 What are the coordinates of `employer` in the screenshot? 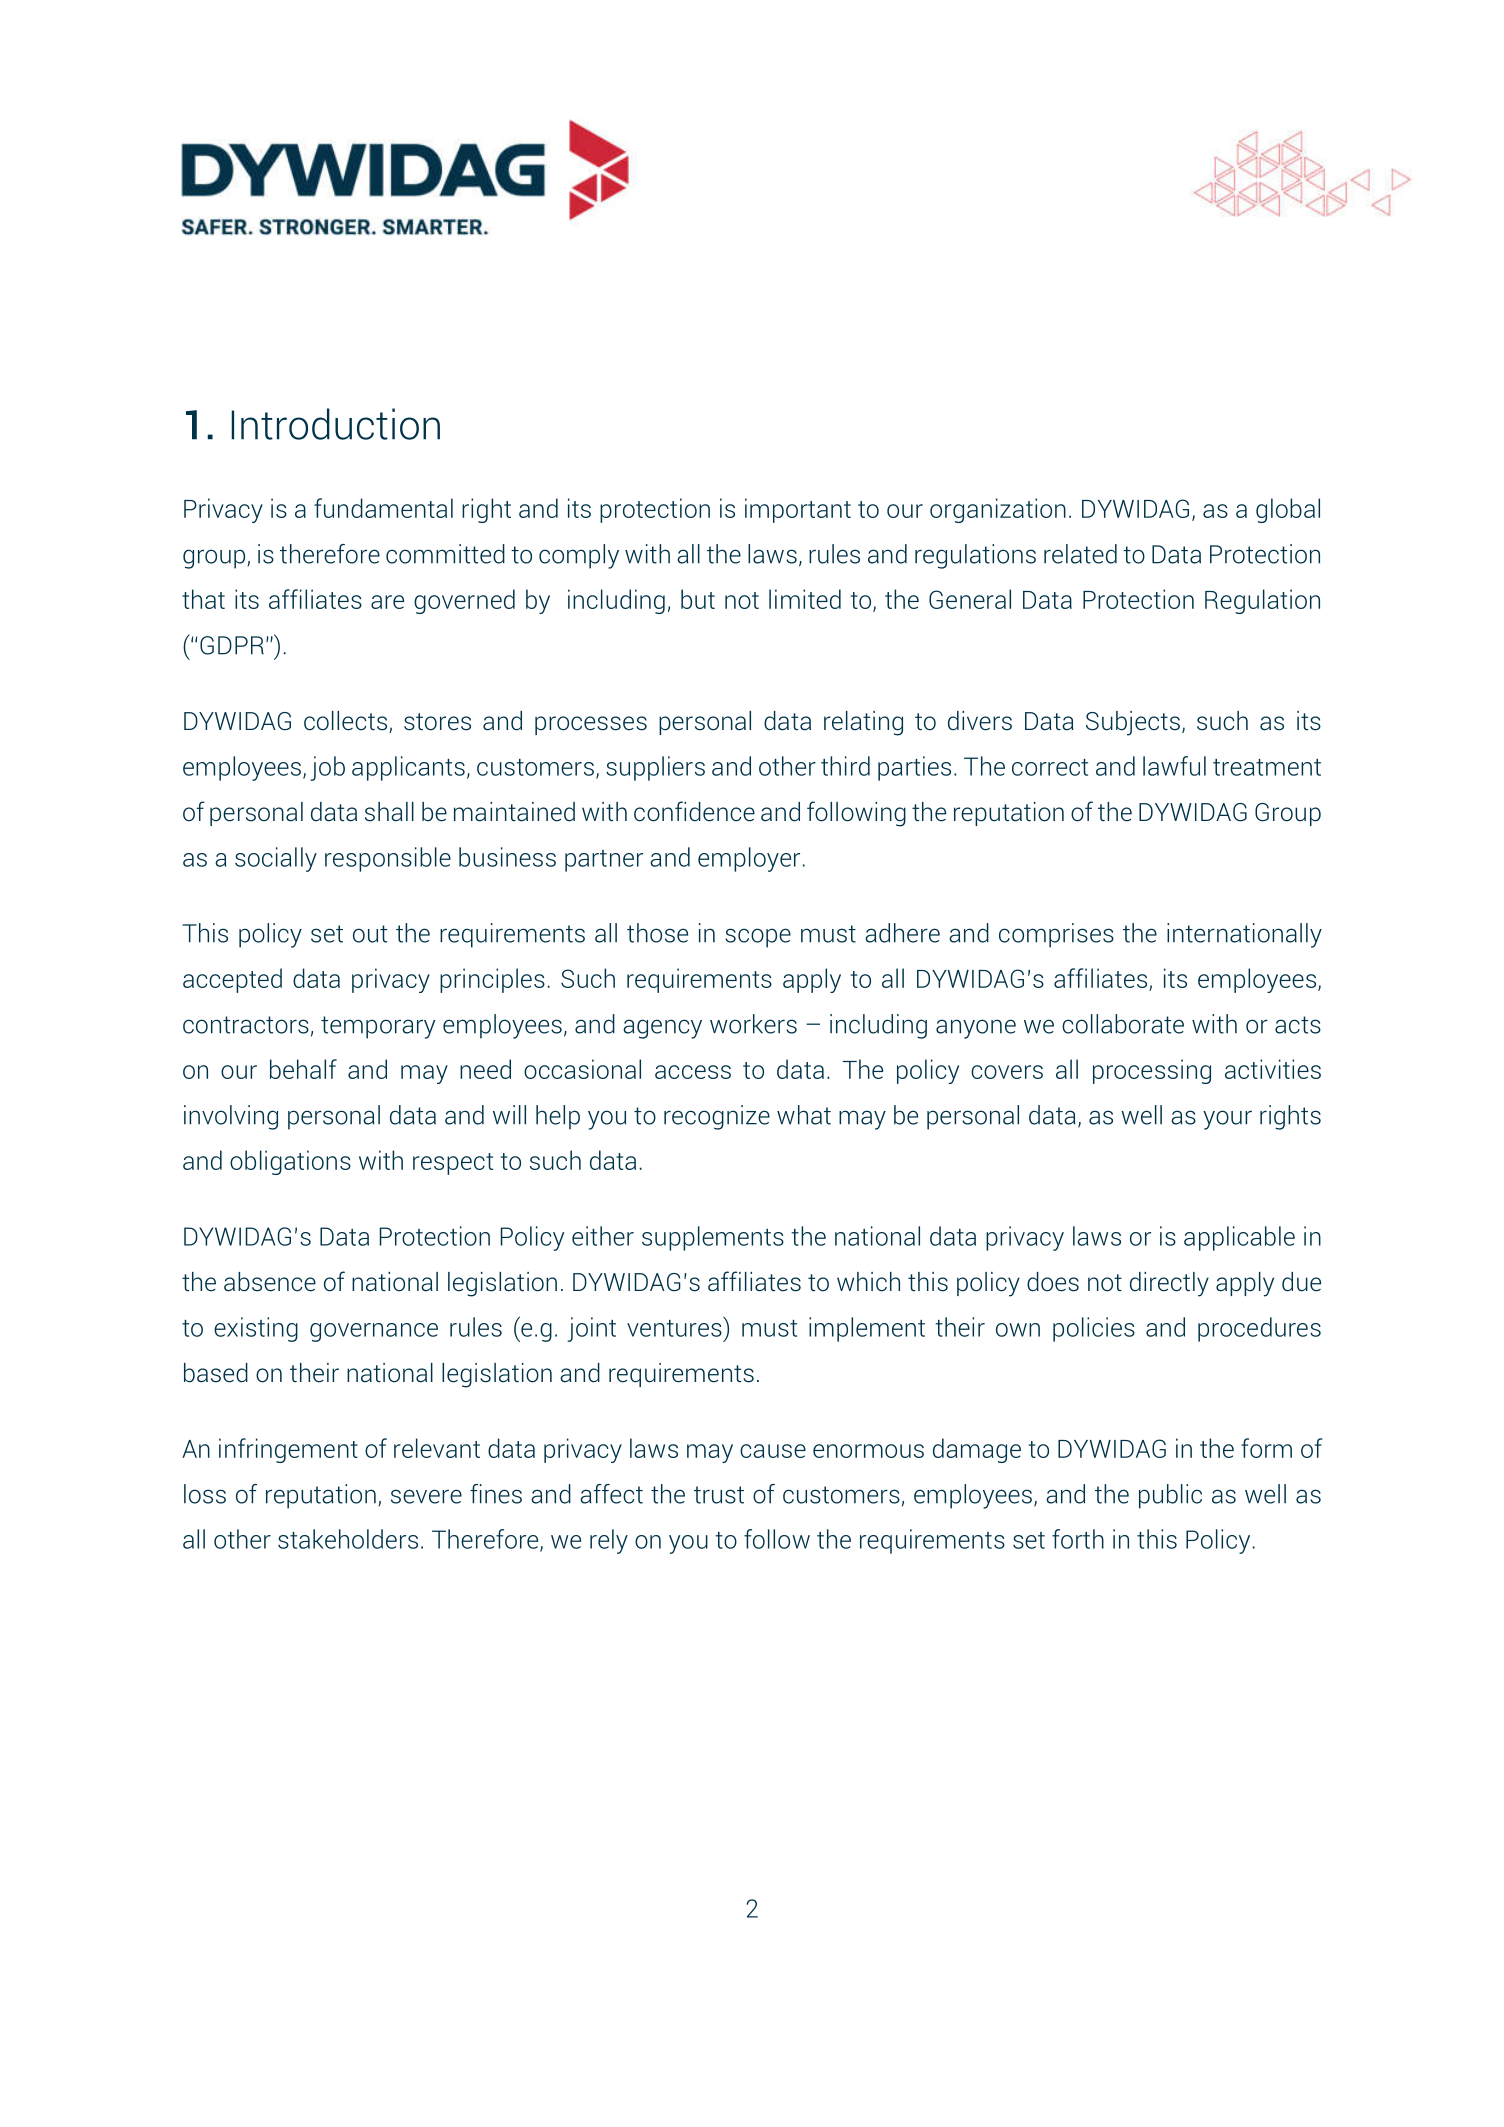 It's located at (749, 859).
